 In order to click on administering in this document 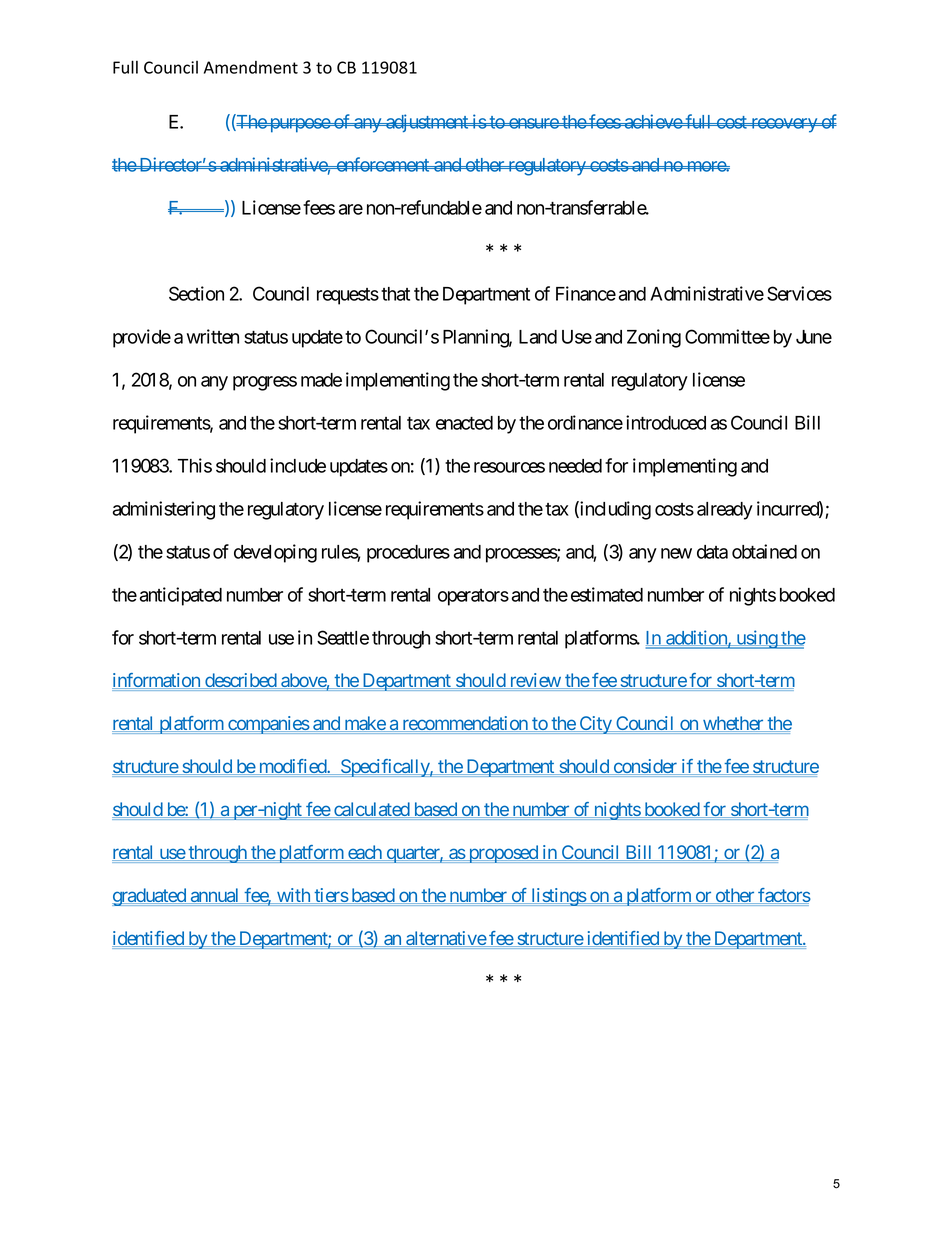, I will do `click(164, 510)`.
